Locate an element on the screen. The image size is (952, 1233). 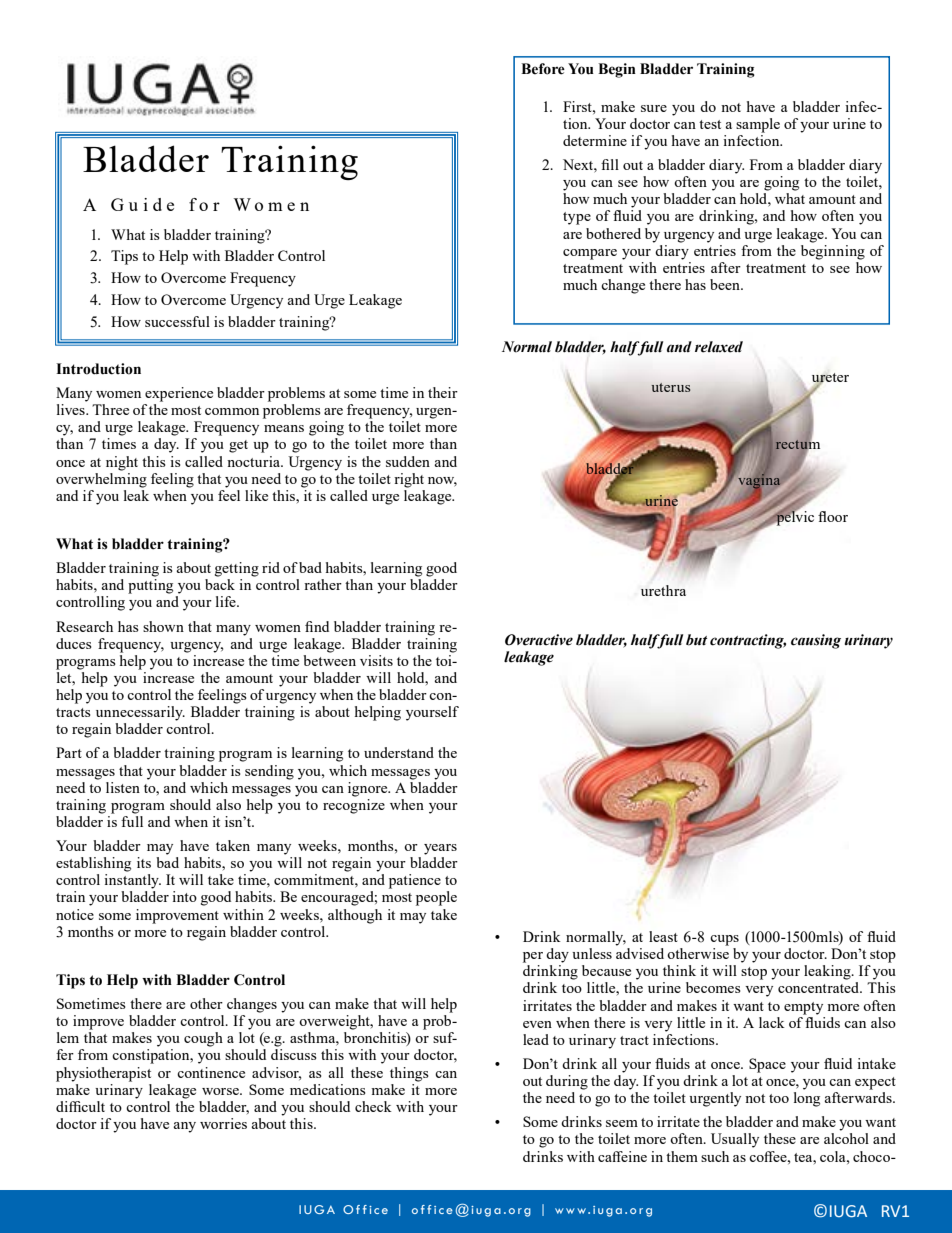
Before is located at coordinates (543, 69).
